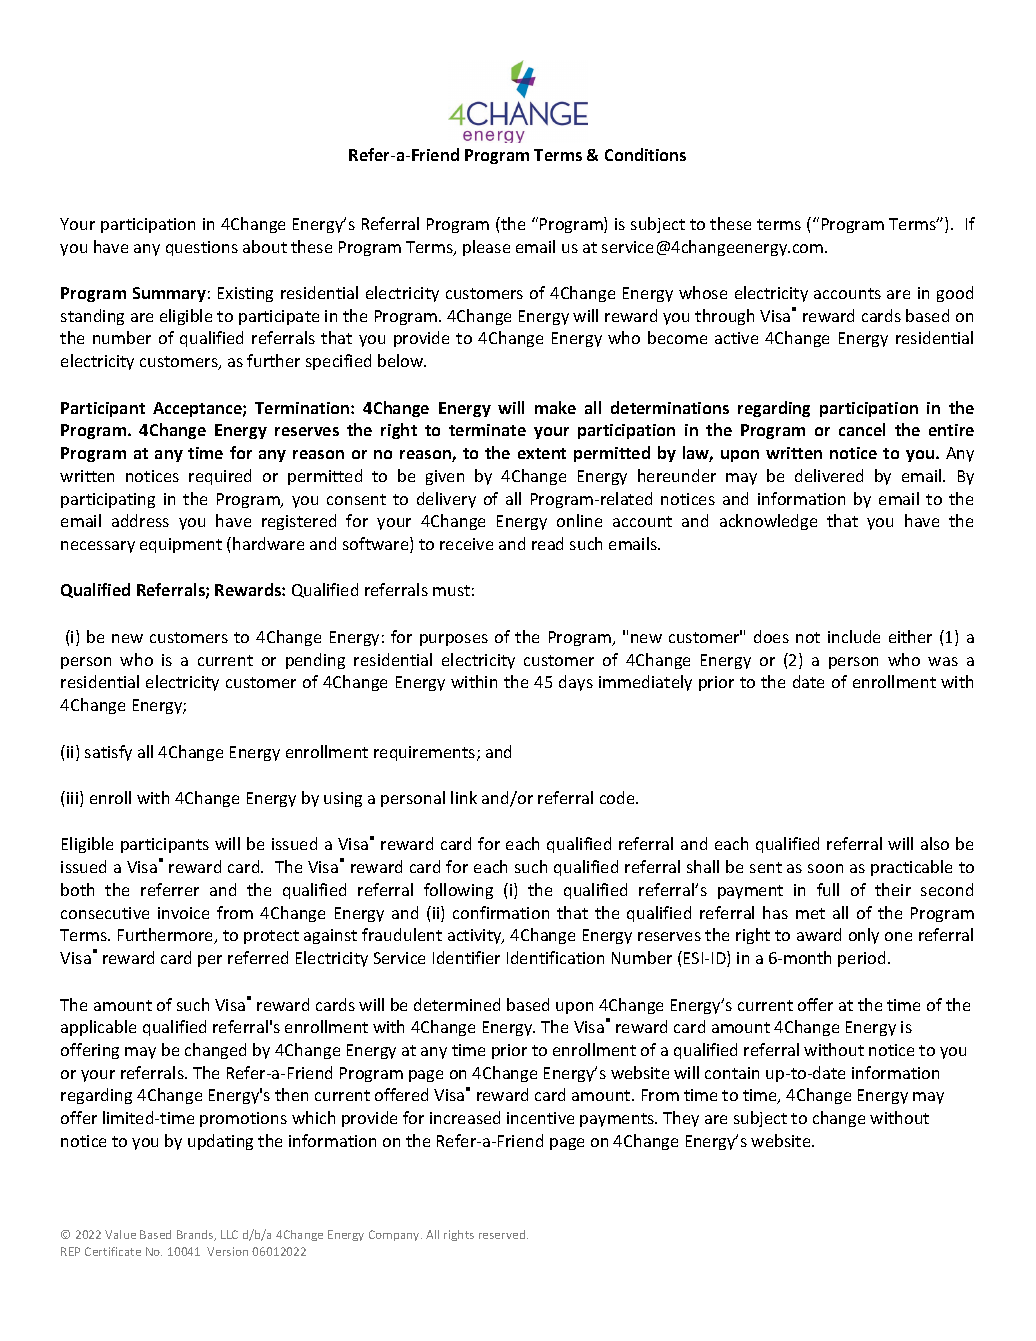 The height and width of the screenshot is (1341, 1036). Describe the element at coordinates (576, 683) in the screenshot. I see `days` at that location.
